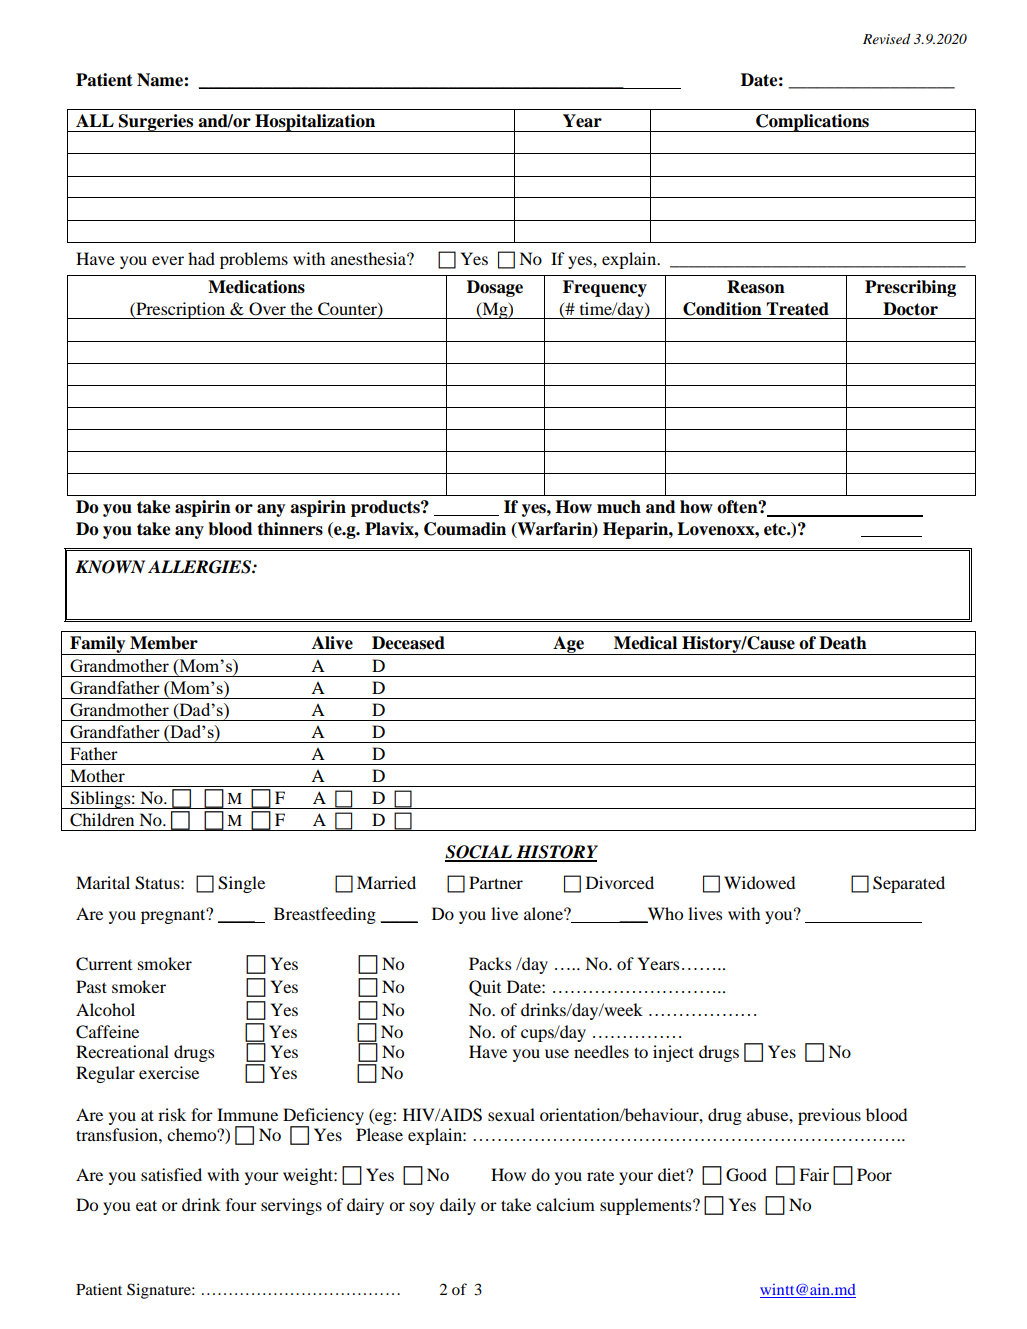  Describe the element at coordinates (161, 80) in the screenshot. I see `Name` at that location.
